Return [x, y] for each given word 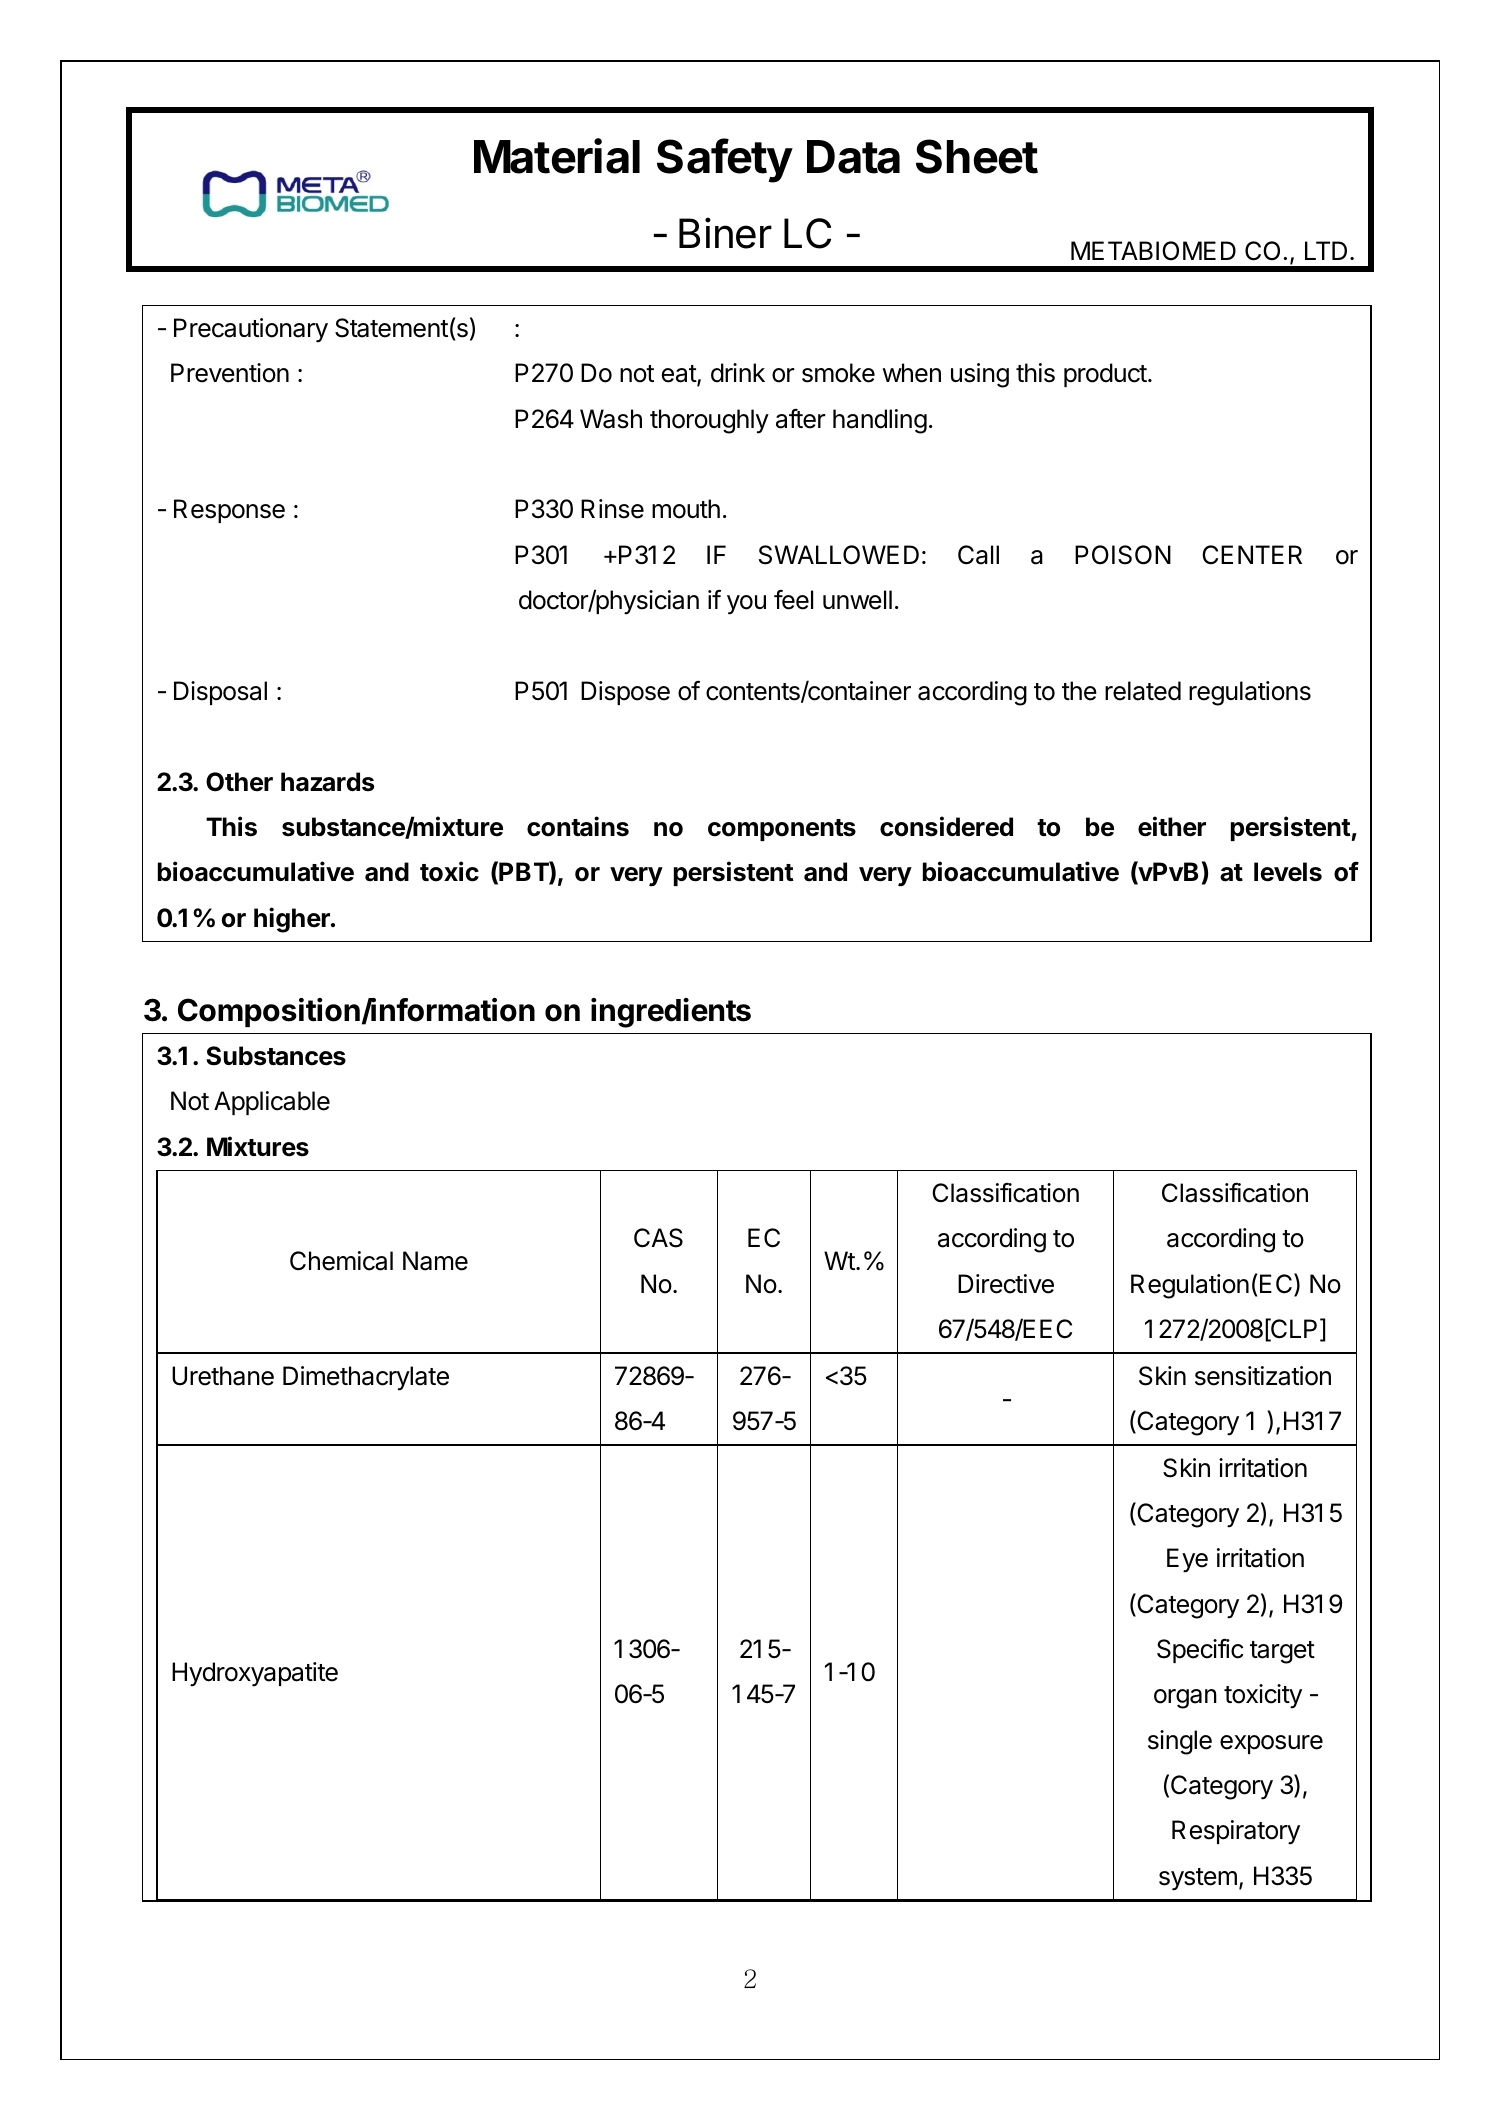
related [1143, 691]
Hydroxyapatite [255, 1674]
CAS [658, 1238]
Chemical [341, 1261]
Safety [725, 160]
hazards [327, 782]
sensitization [1263, 1376]
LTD [1326, 250]
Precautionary [251, 330]
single [1180, 1742]
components [782, 830]
